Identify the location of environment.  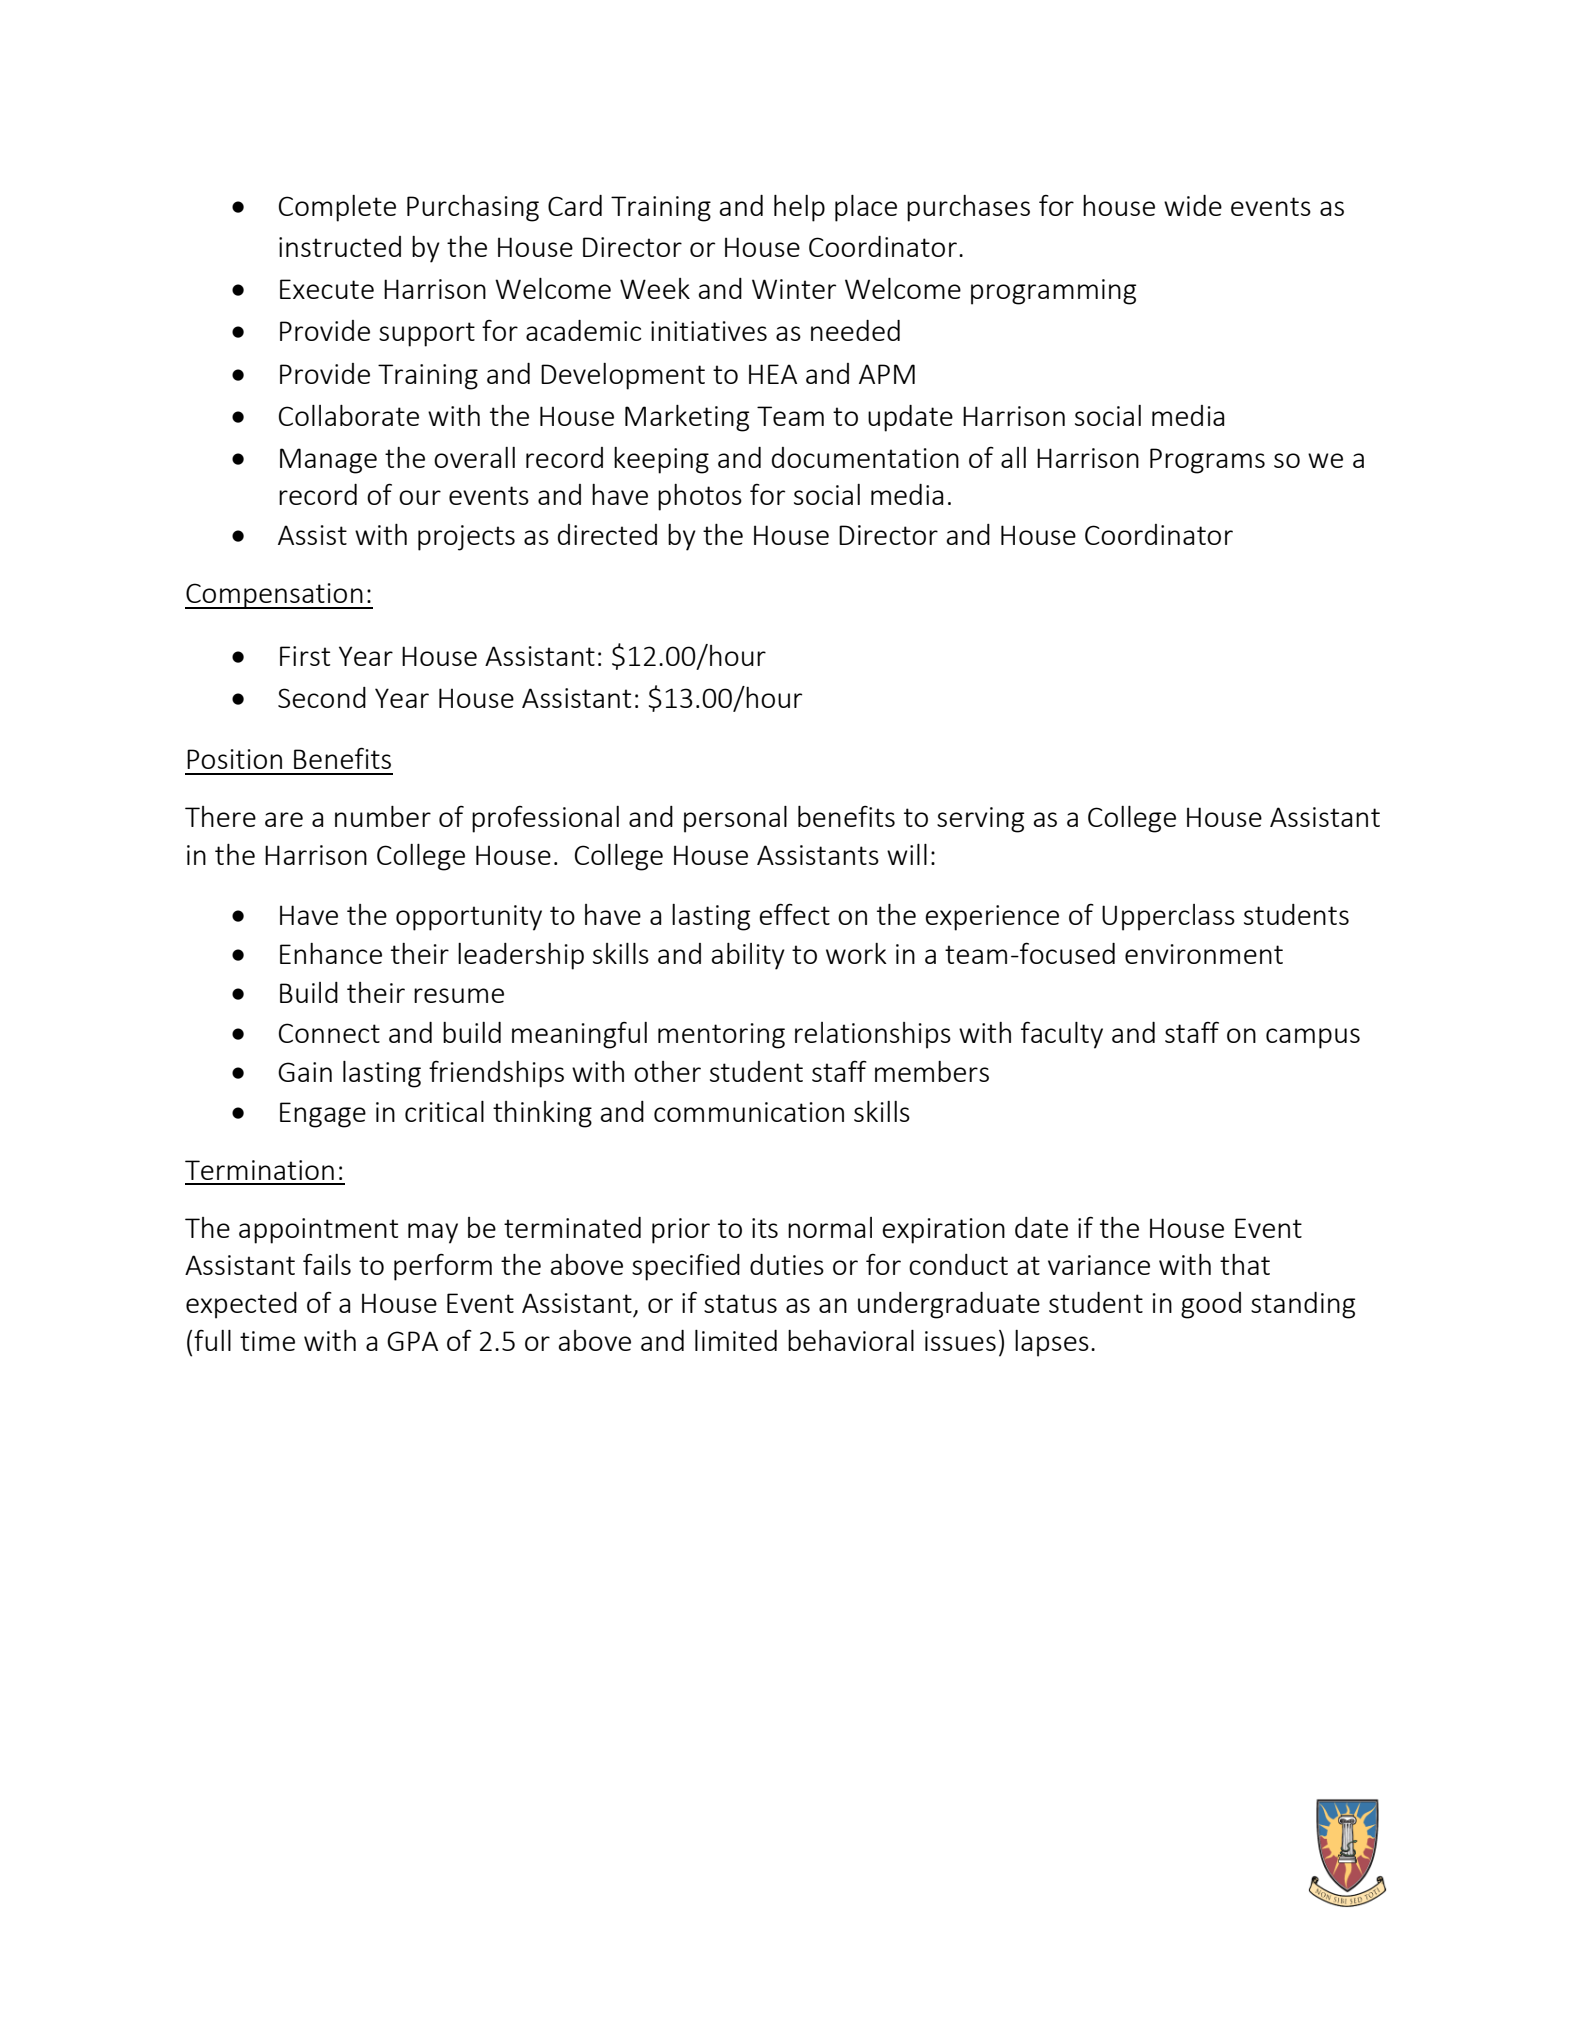
(1204, 954).
